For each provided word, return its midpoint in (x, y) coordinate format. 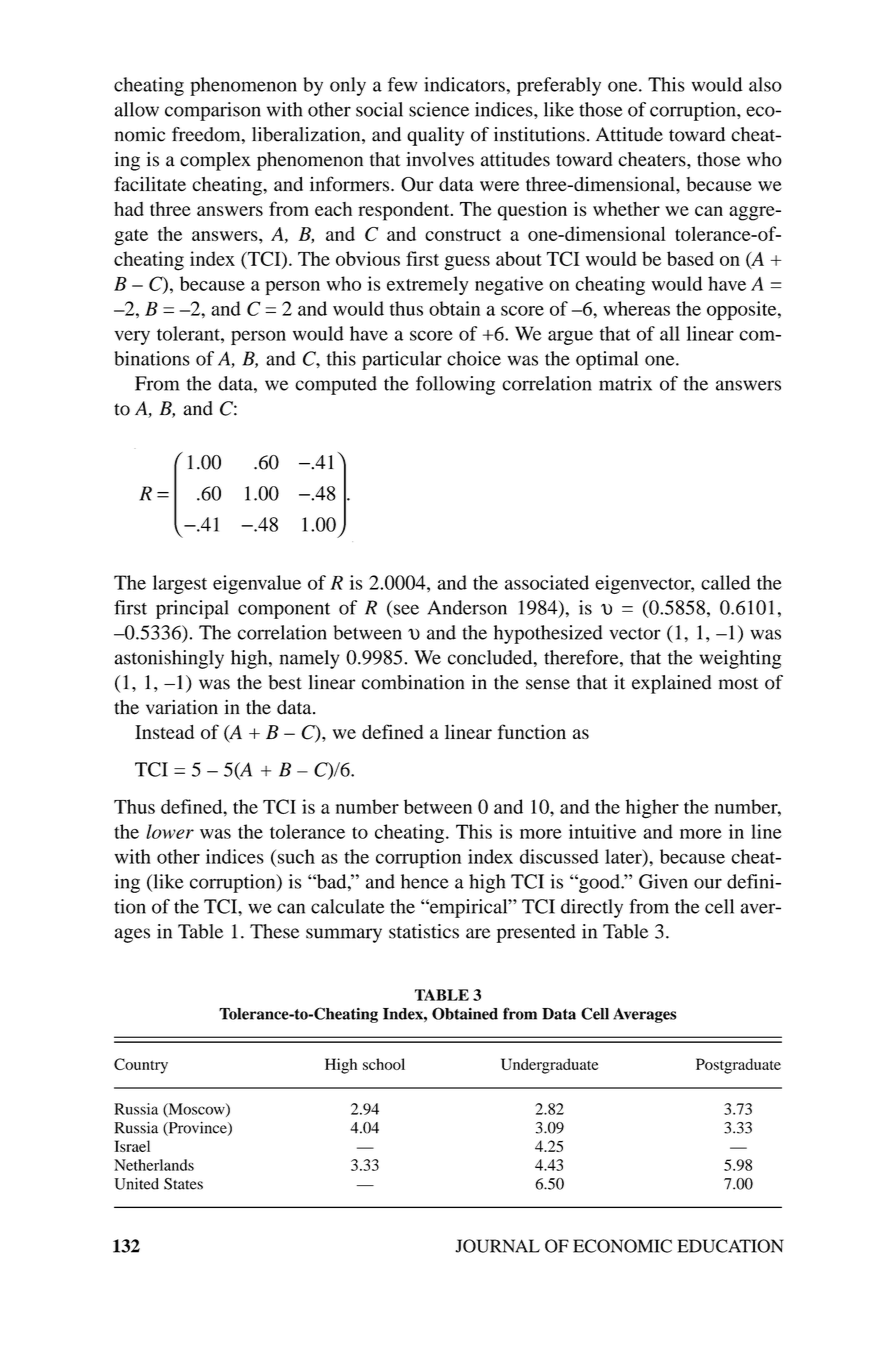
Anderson (467, 607)
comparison (213, 111)
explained (671, 684)
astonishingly (169, 659)
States (183, 1184)
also (765, 84)
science (439, 109)
